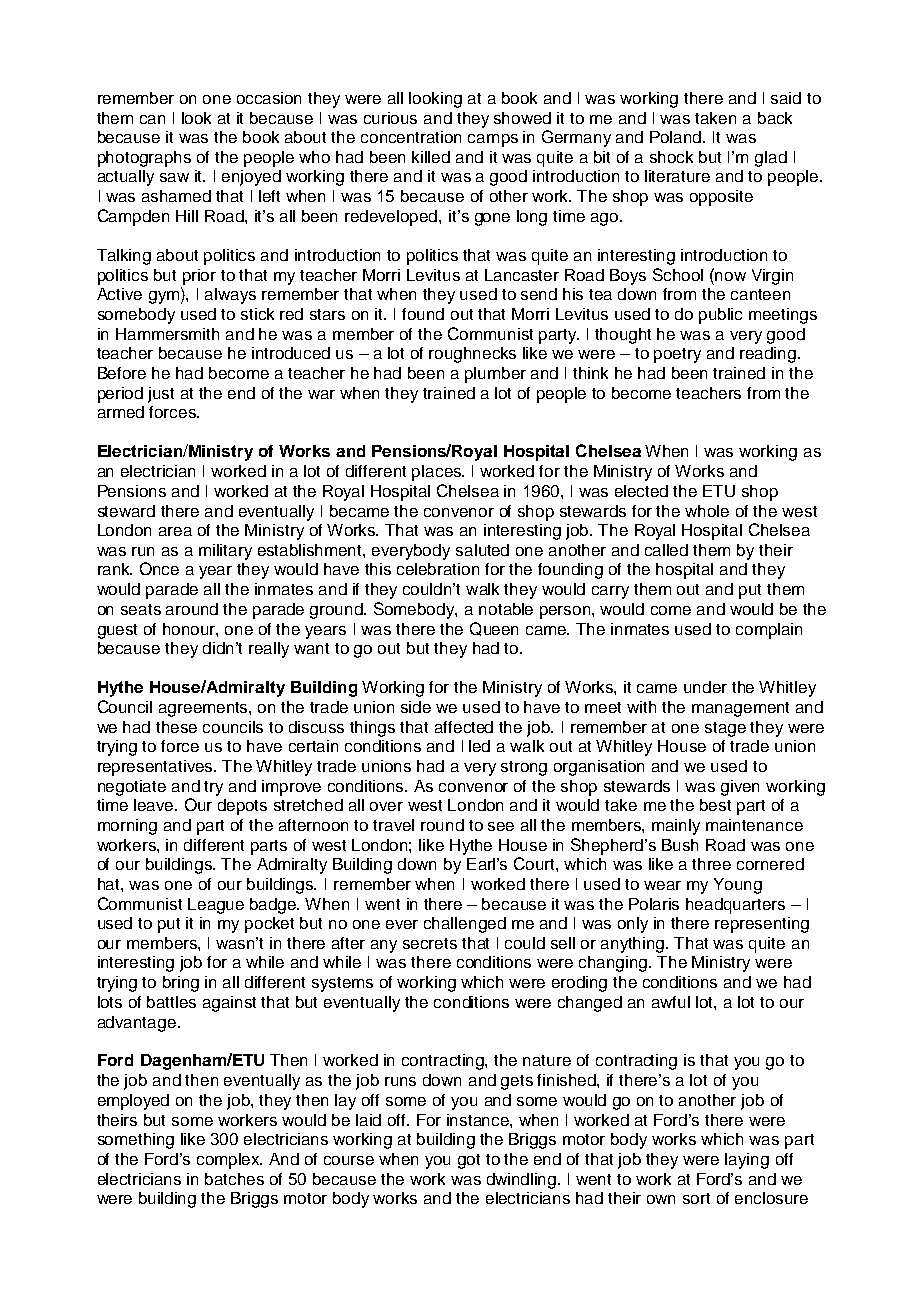 The height and width of the document is (1308, 924). Describe the element at coordinates (175, 531) in the document. I see `area` at that location.
